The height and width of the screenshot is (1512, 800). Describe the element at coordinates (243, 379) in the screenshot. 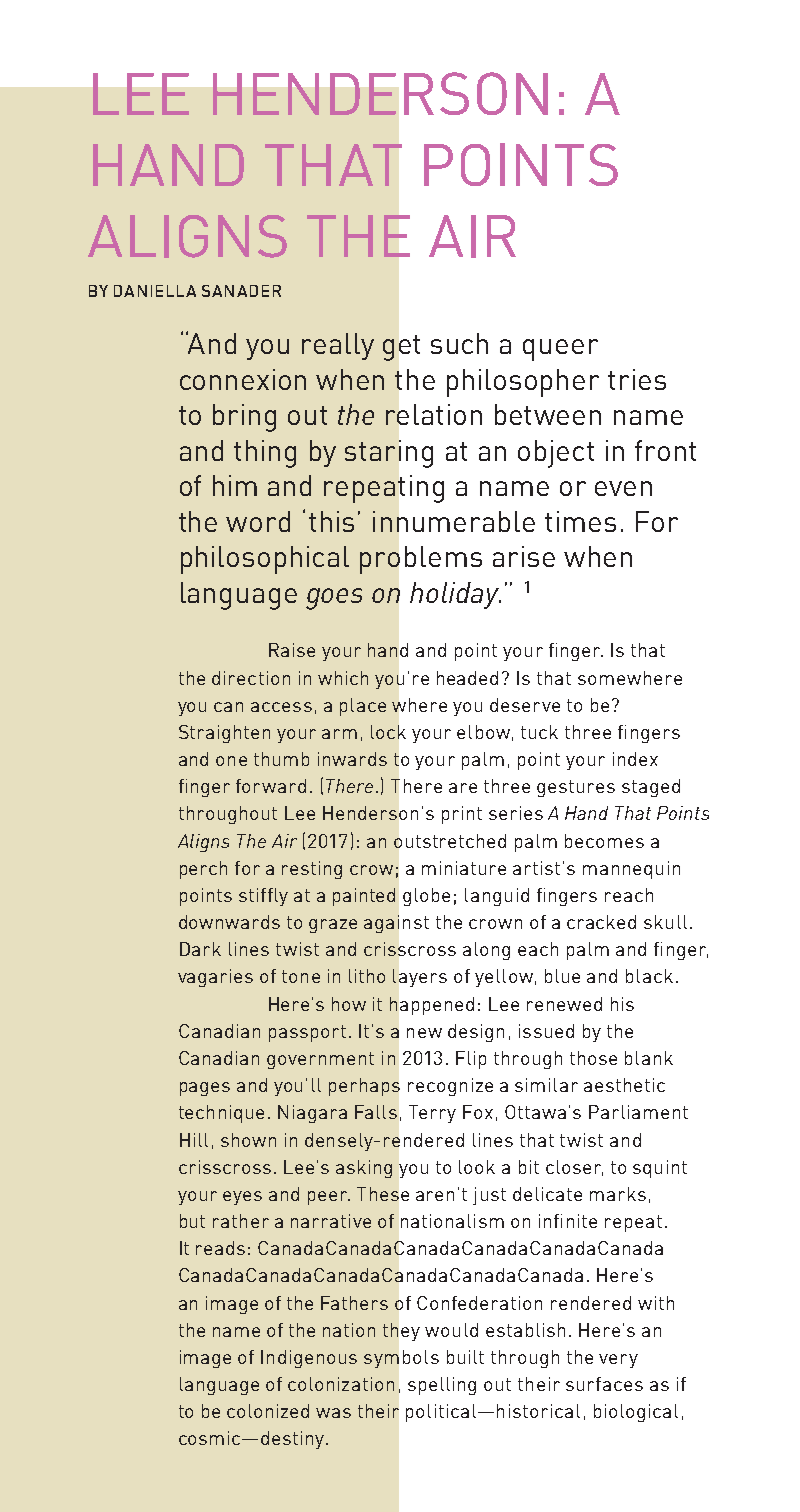

I see `connexion` at that location.
